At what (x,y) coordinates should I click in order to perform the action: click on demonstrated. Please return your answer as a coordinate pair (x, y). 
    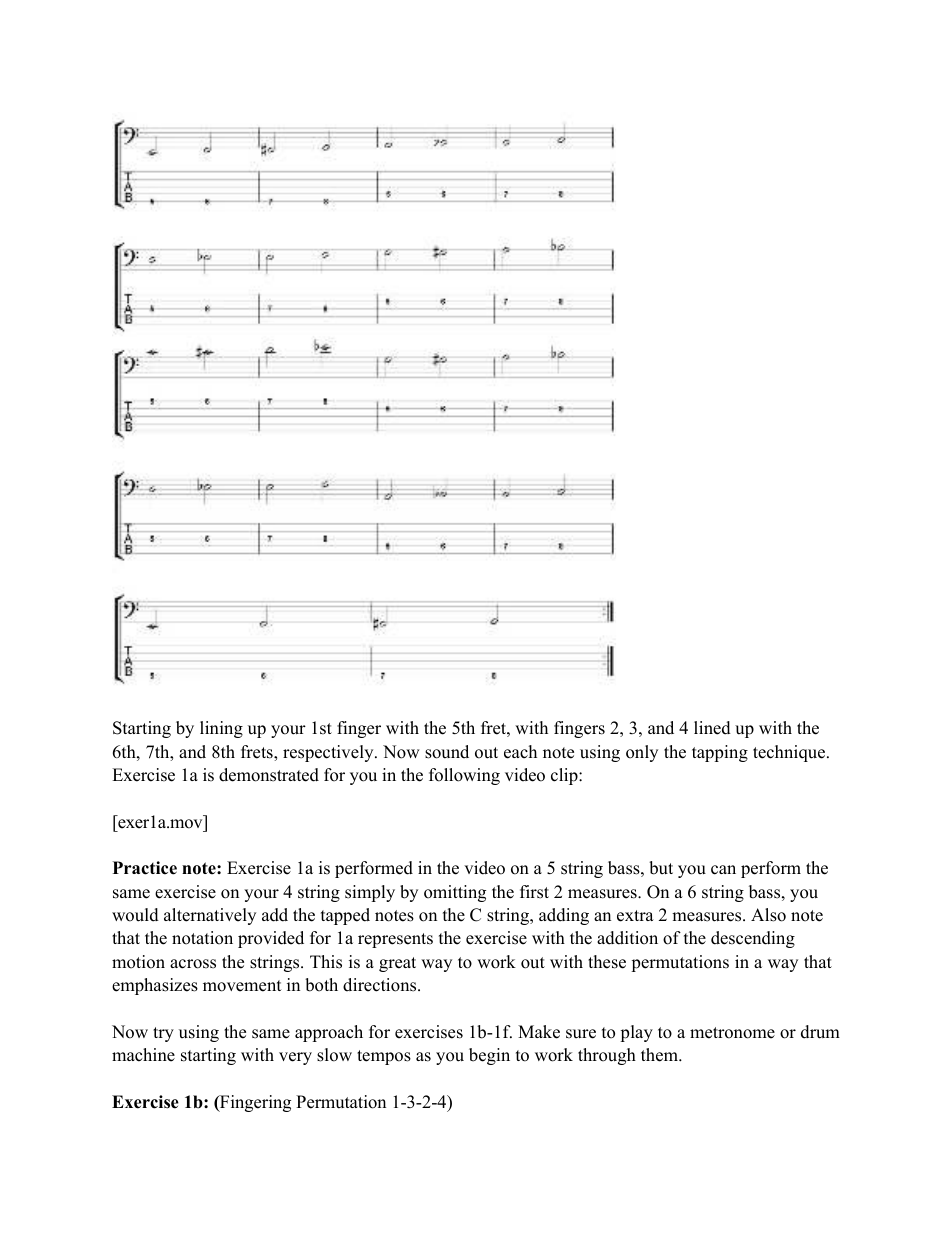
    Looking at the image, I should click on (269, 775).
